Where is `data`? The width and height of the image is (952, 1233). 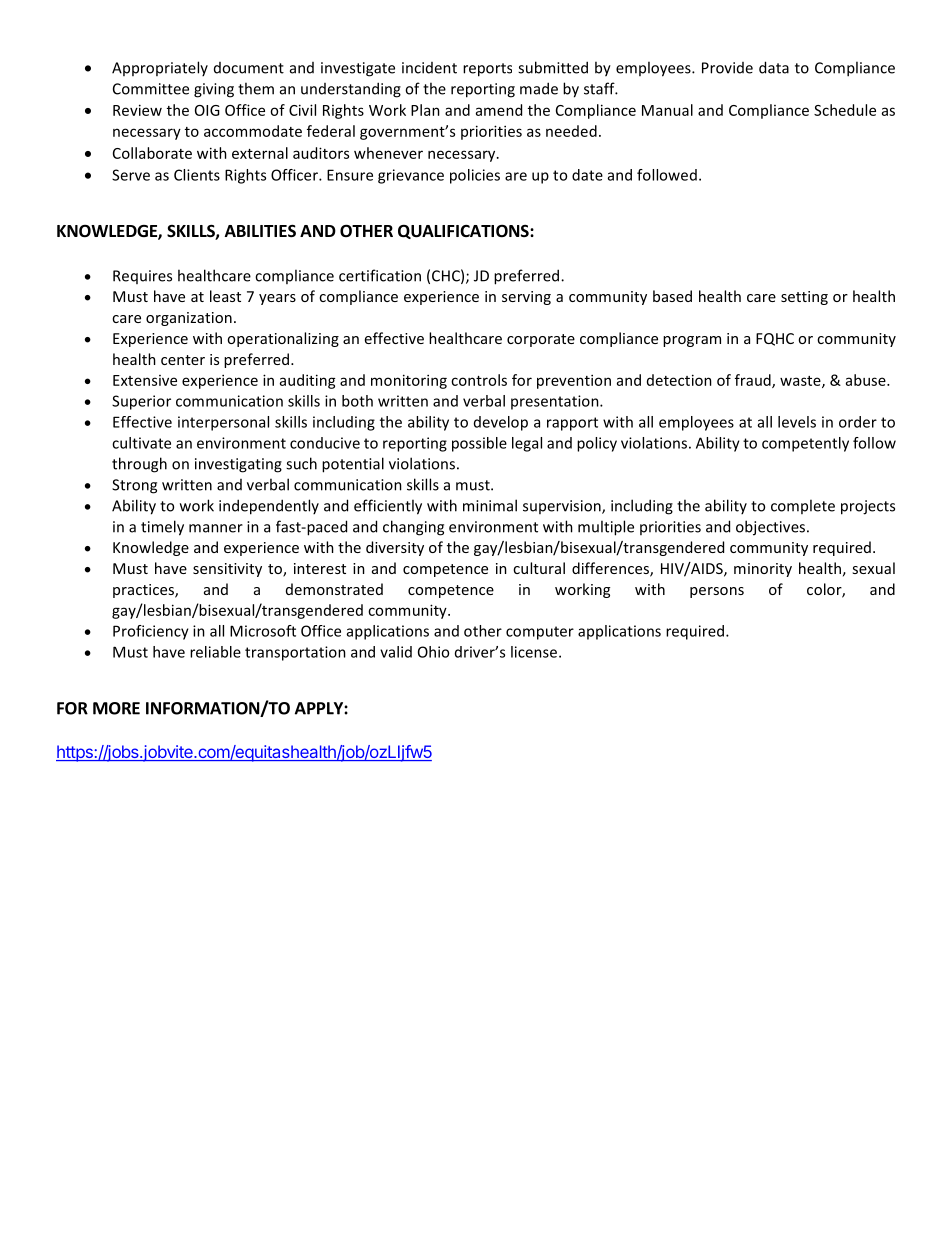 data is located at coordinates (774, 67).
